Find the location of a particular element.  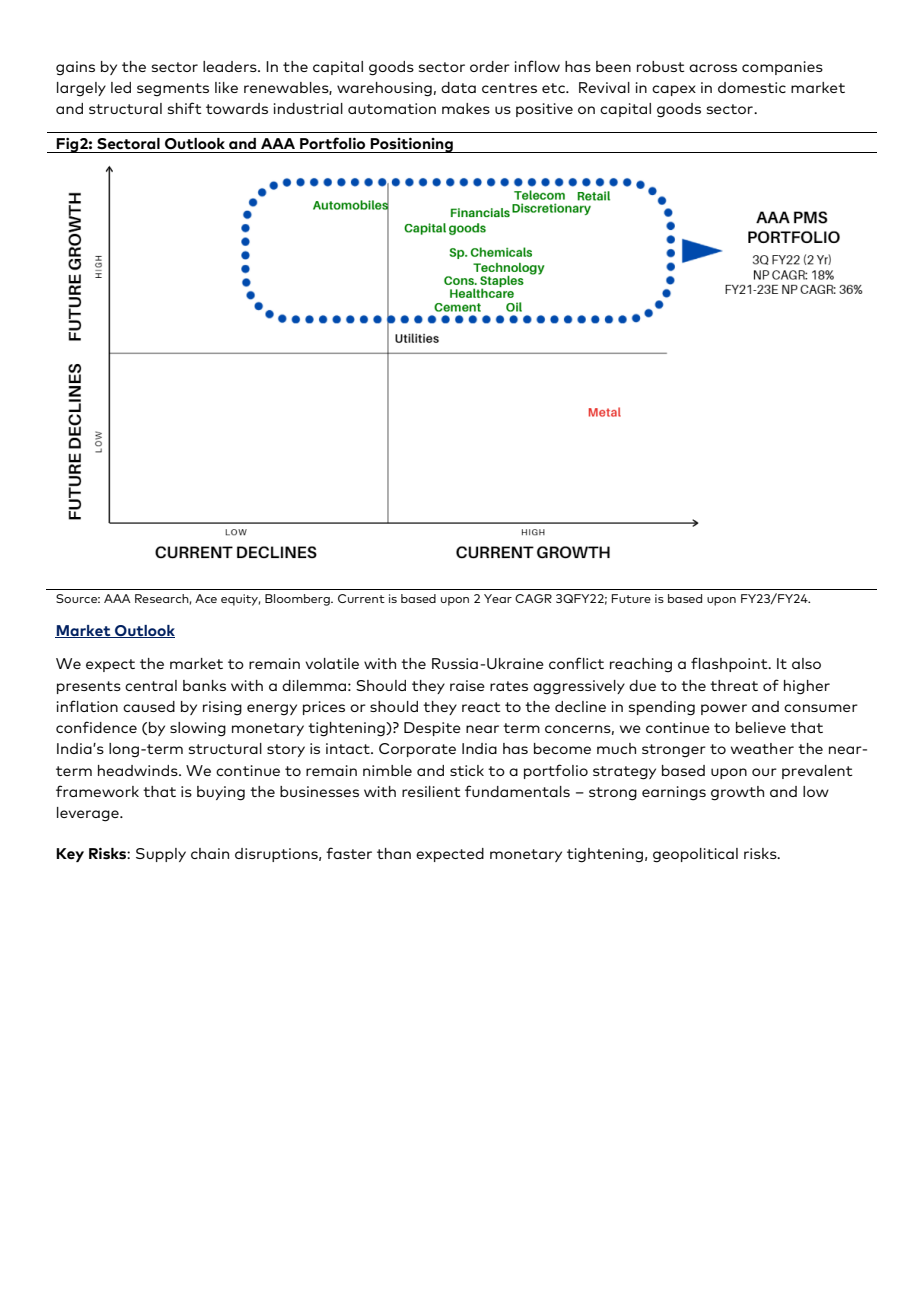

shift is located at coordinates (185, 108).
